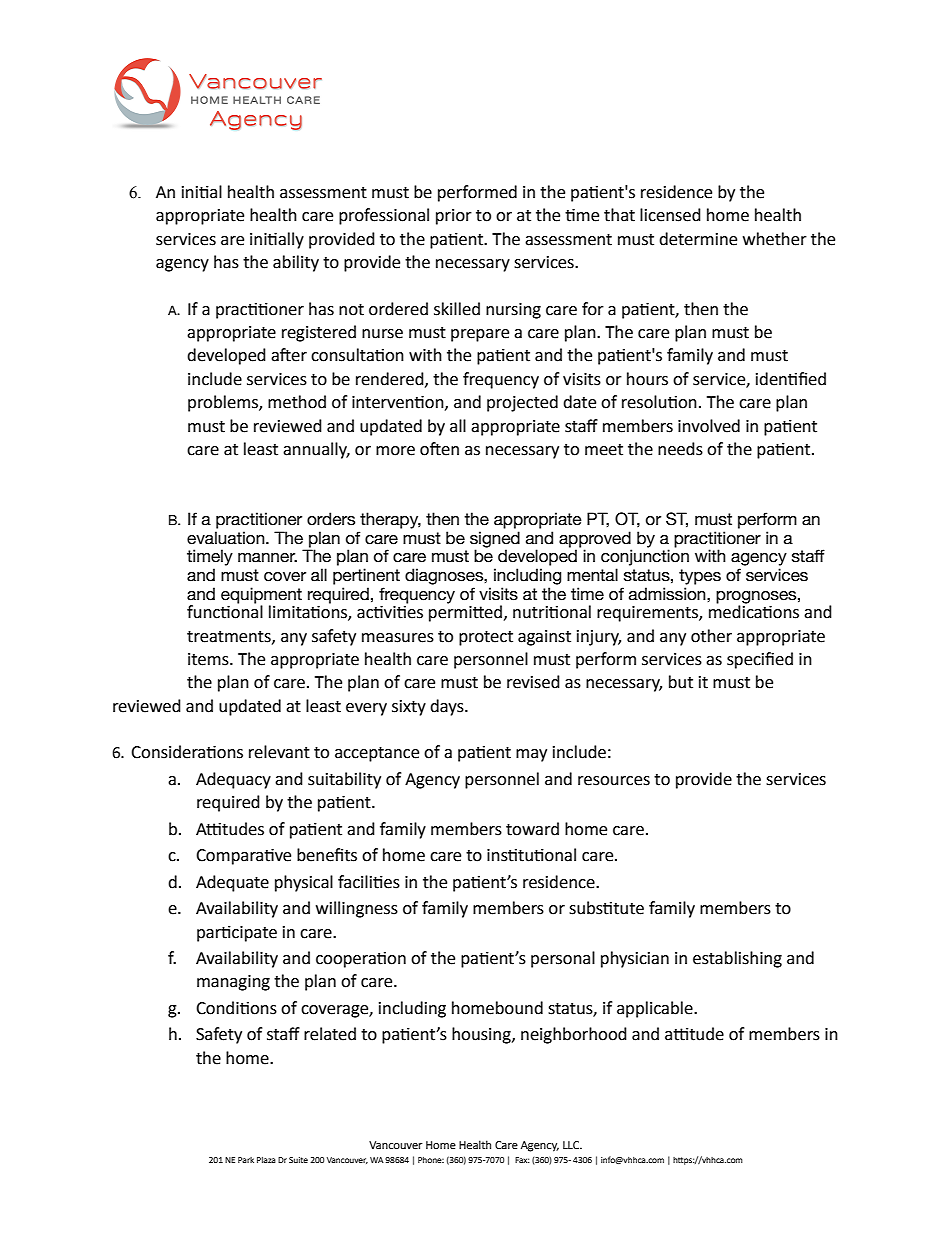 Image resolution: width=952 pixels, height=1233 pixels. I want to click on Plaza, so click(266, 1160).
